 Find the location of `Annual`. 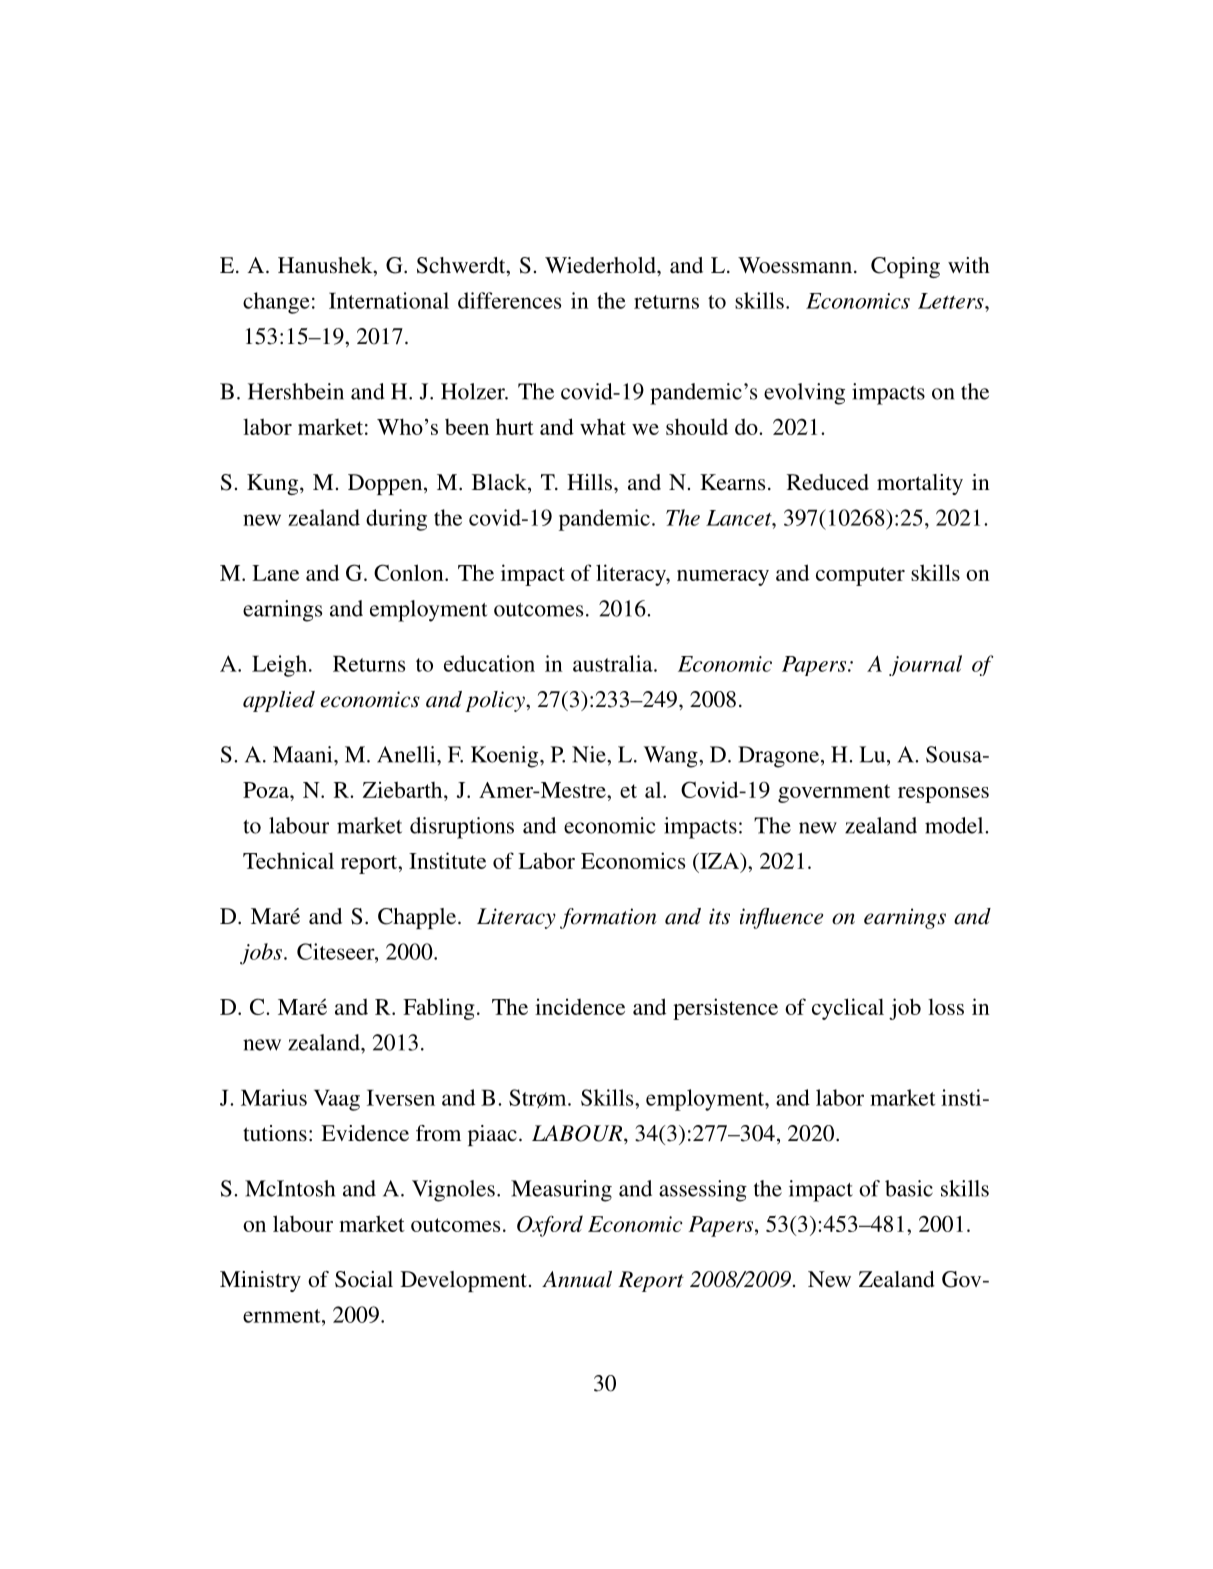

Annual is located at coordinates (577, 1279).
